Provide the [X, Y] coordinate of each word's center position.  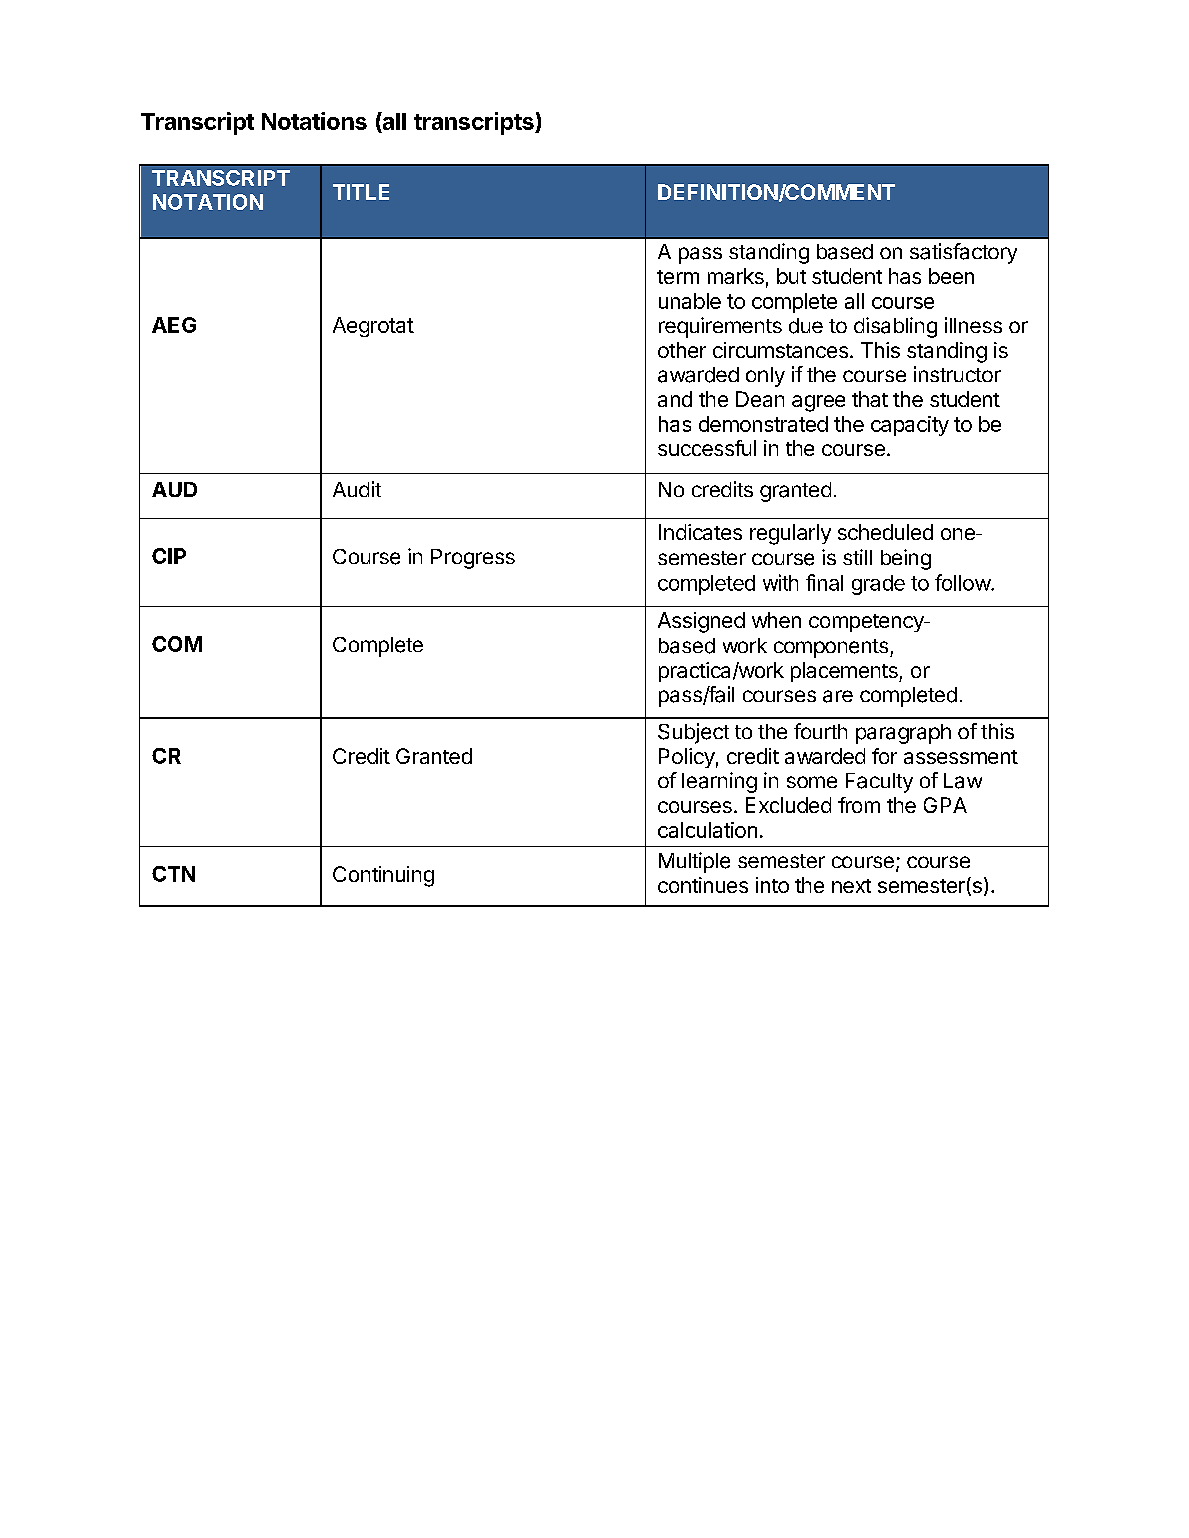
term [678, 277]
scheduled [885, 532]
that [870, 399]
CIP [169, 556]
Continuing [383, 876]
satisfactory [963, 253]
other [682, 350]
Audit [357, 489]
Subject [693, 733]
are [838, 696]
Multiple [694, 862]
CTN [173, 874]
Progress [473, 559]
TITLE [361, 192]
